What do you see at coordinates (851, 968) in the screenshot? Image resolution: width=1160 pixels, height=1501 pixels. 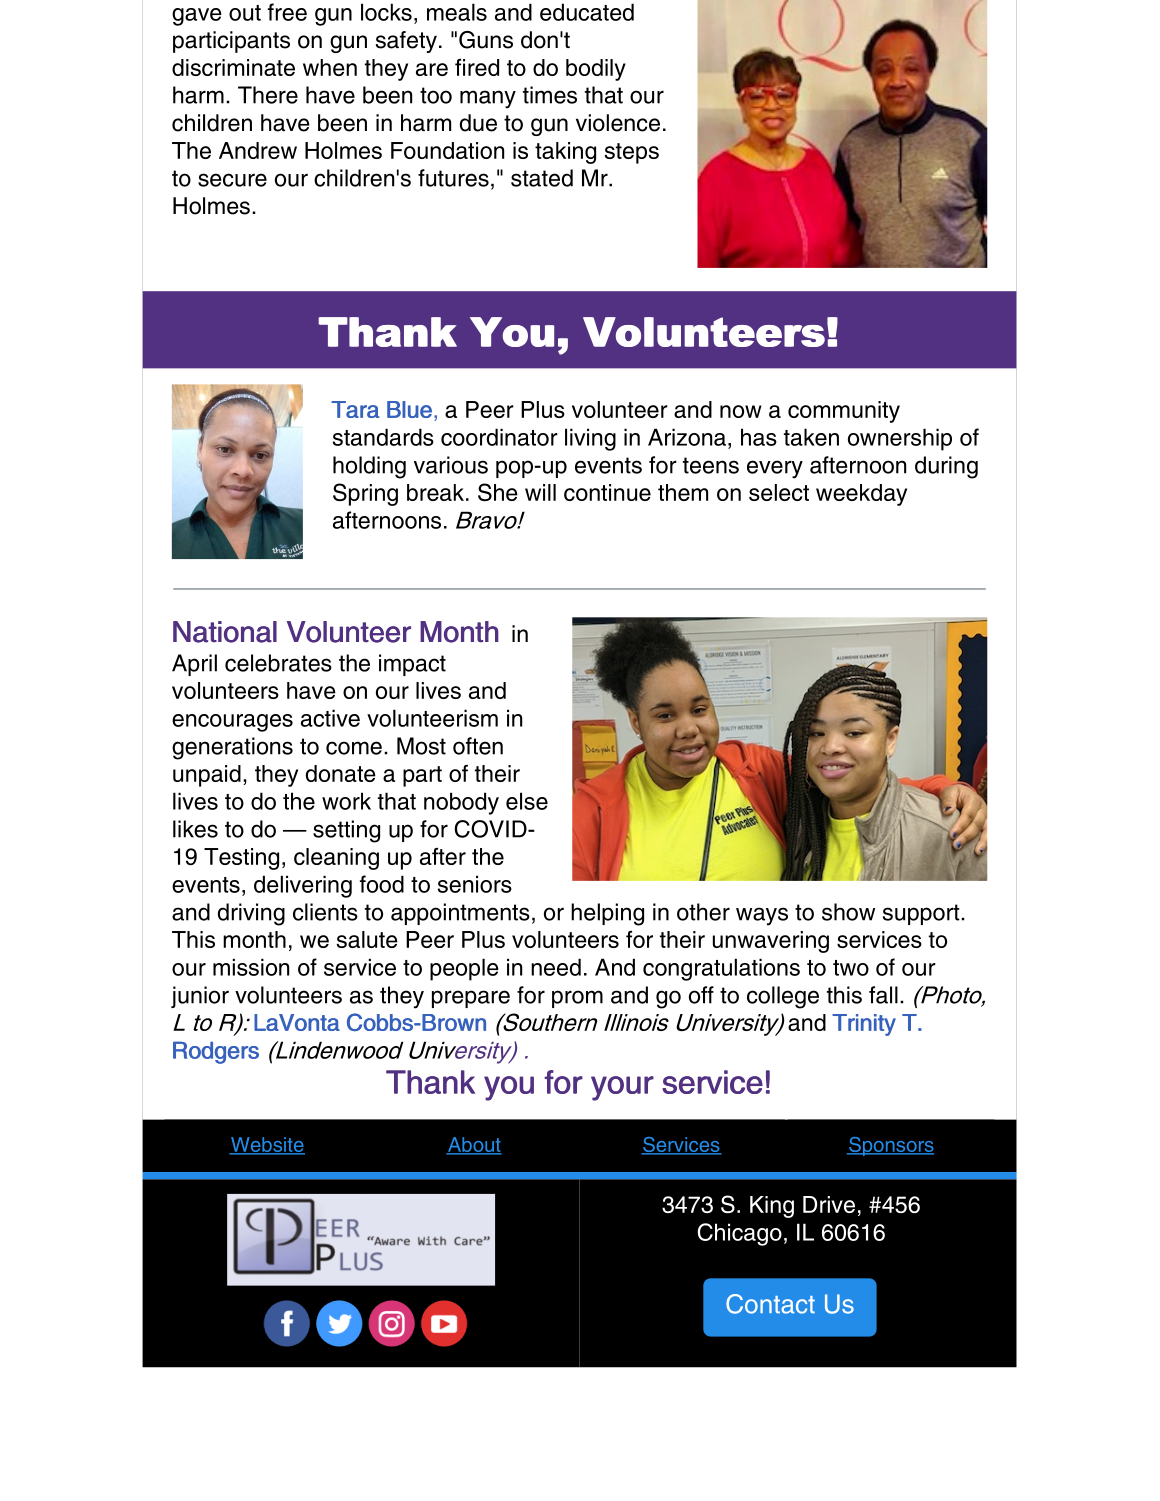 I see `two` at bounding box center [851, 968].
